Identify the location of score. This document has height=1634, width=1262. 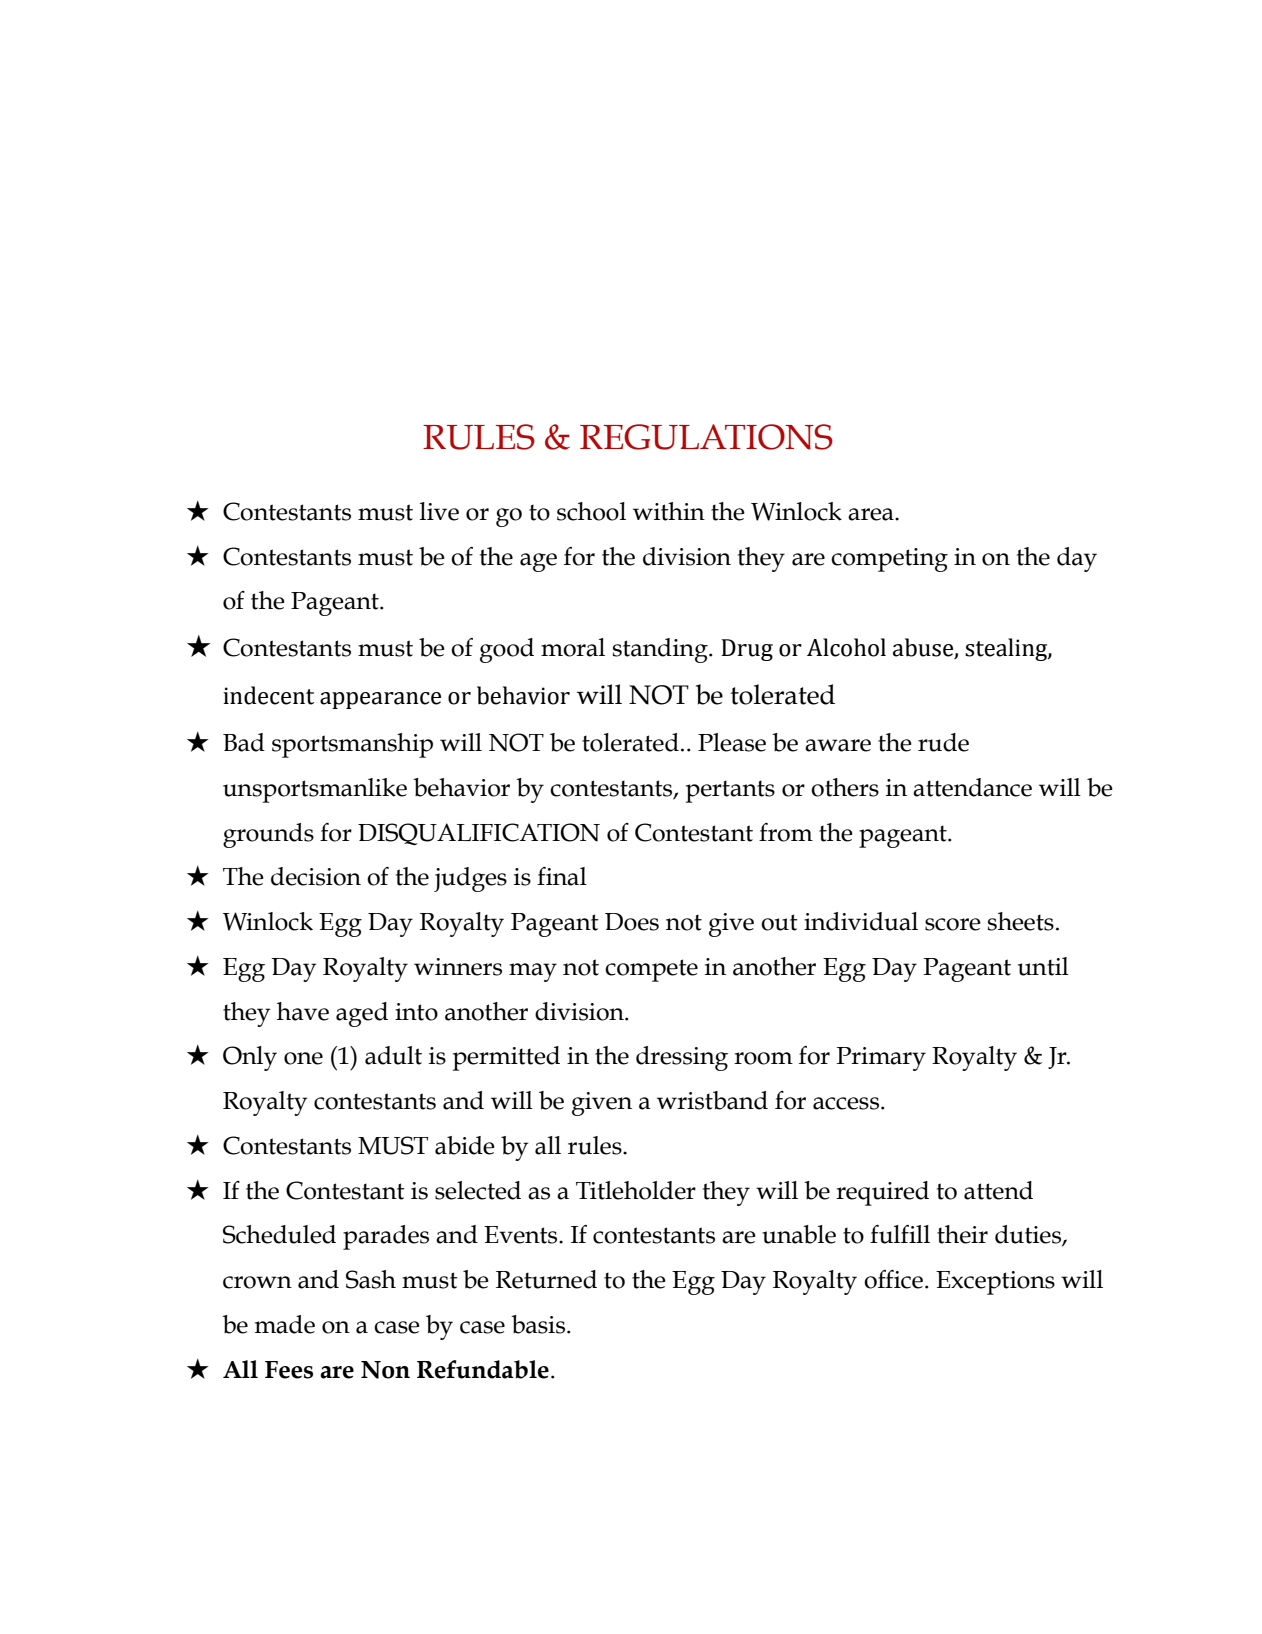
(953, 924).
